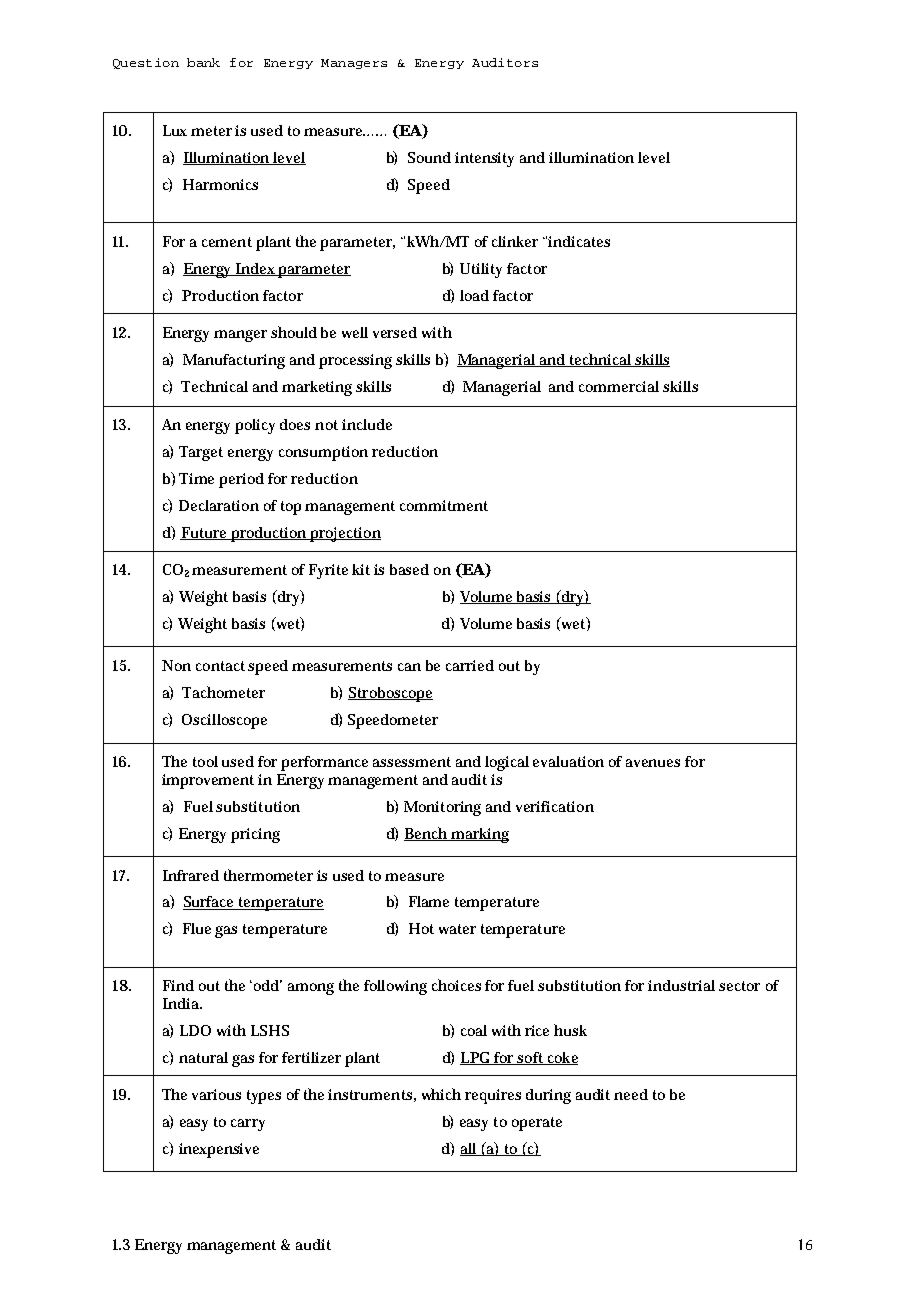 The width and height of the screenshot is (924, 1308). What do you see at coordinates (429, 157) in the screenshot?
I see `Sound` at bounding box center [429, 157].
